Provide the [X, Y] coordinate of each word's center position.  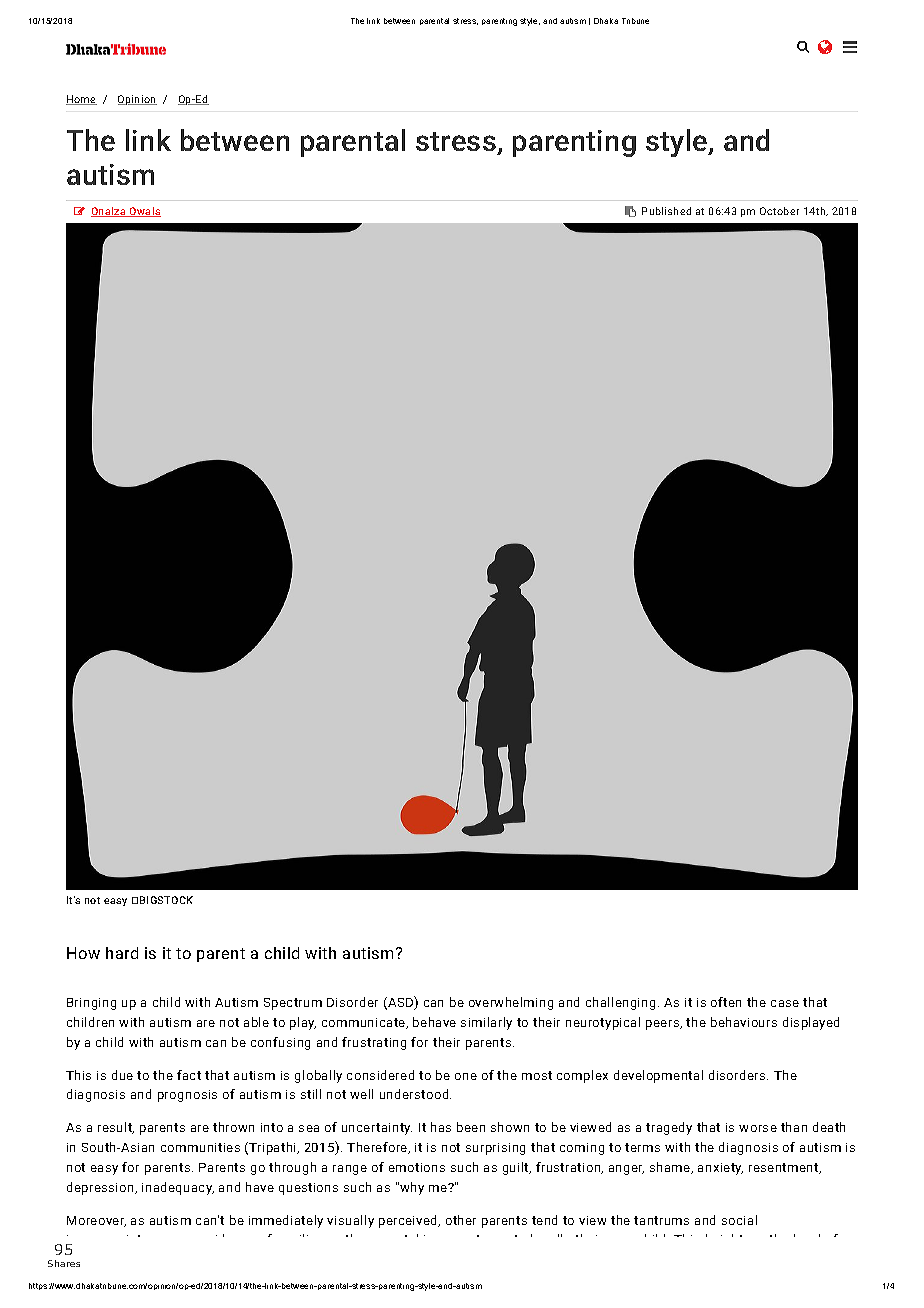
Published [666, 211]
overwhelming [511, 1003]
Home [81, 100]
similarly [486, 1023]
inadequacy [178, 1188]
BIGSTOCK [166, 900]
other [461, 1220]
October [779, 211]
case [785, 1003]
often [726, 1002]
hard [122, 953]
